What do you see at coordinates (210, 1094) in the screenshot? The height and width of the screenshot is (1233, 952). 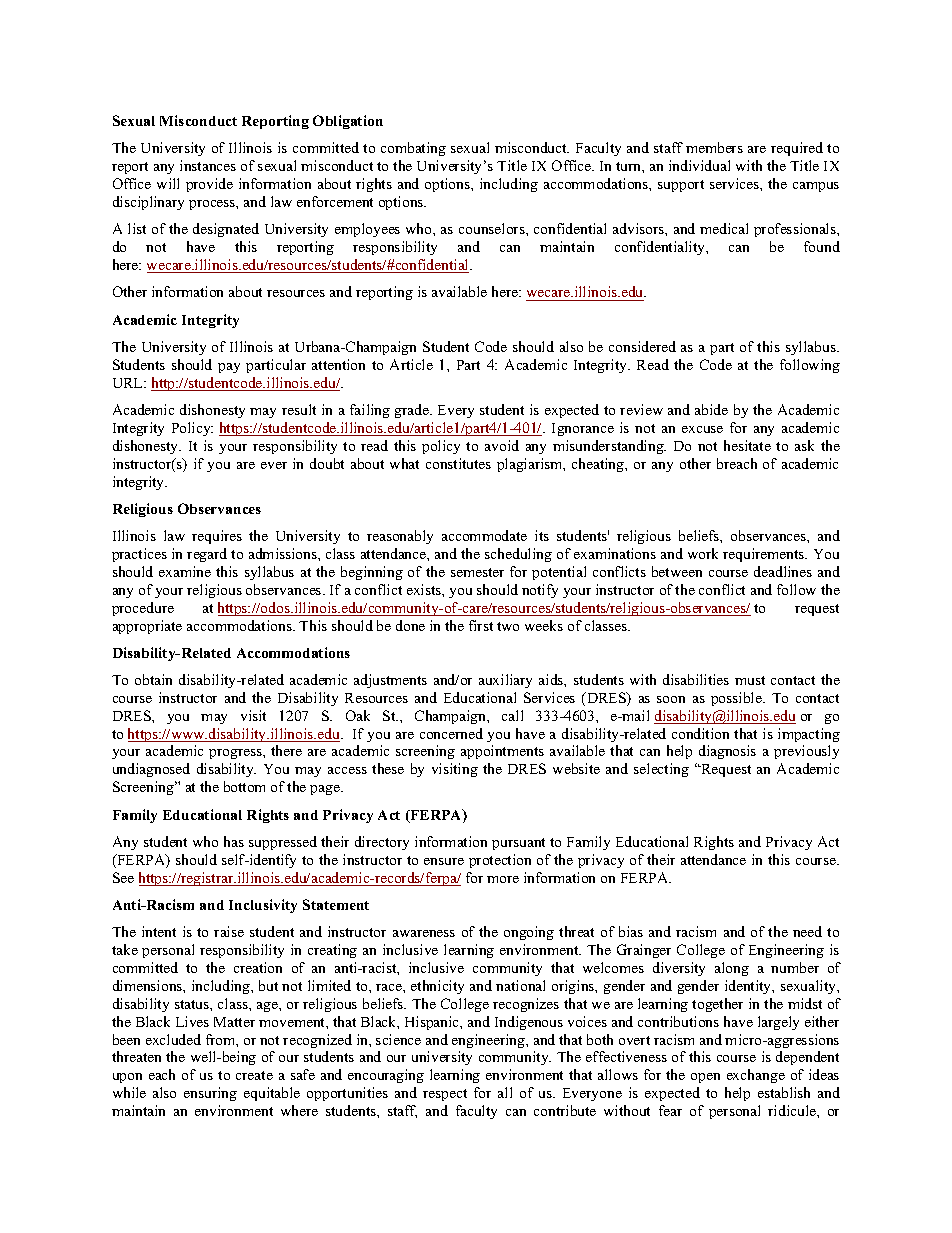 I see `ensuring` at bounding box center [210, 1094].
